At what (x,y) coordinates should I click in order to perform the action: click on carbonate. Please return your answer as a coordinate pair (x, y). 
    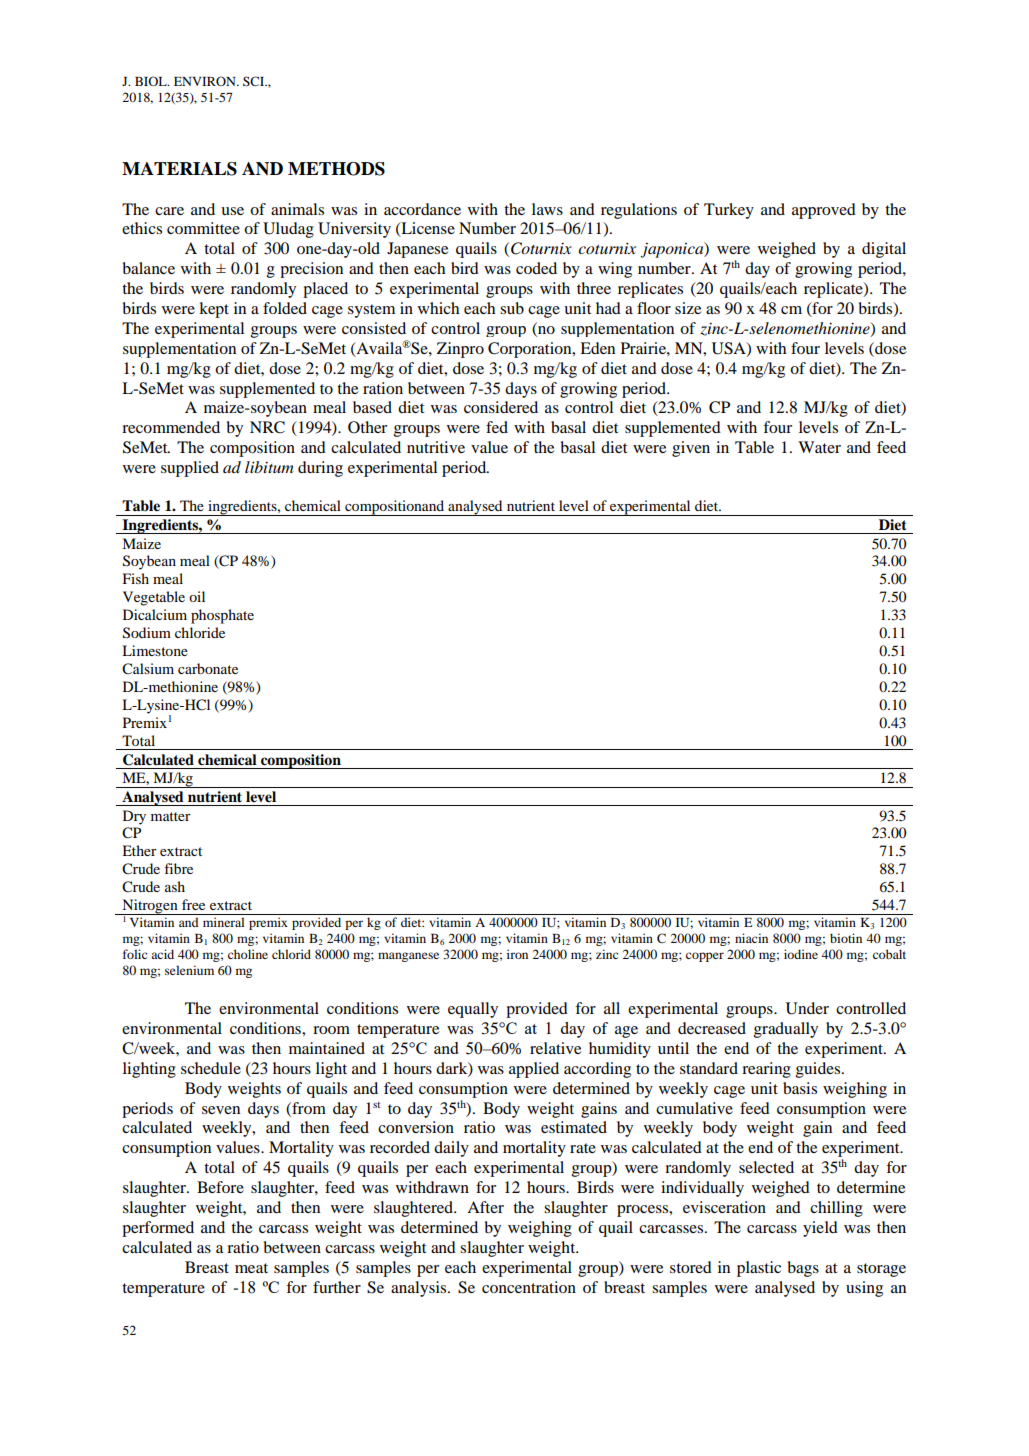
    Looking at the image, I should click on (208, 668).
